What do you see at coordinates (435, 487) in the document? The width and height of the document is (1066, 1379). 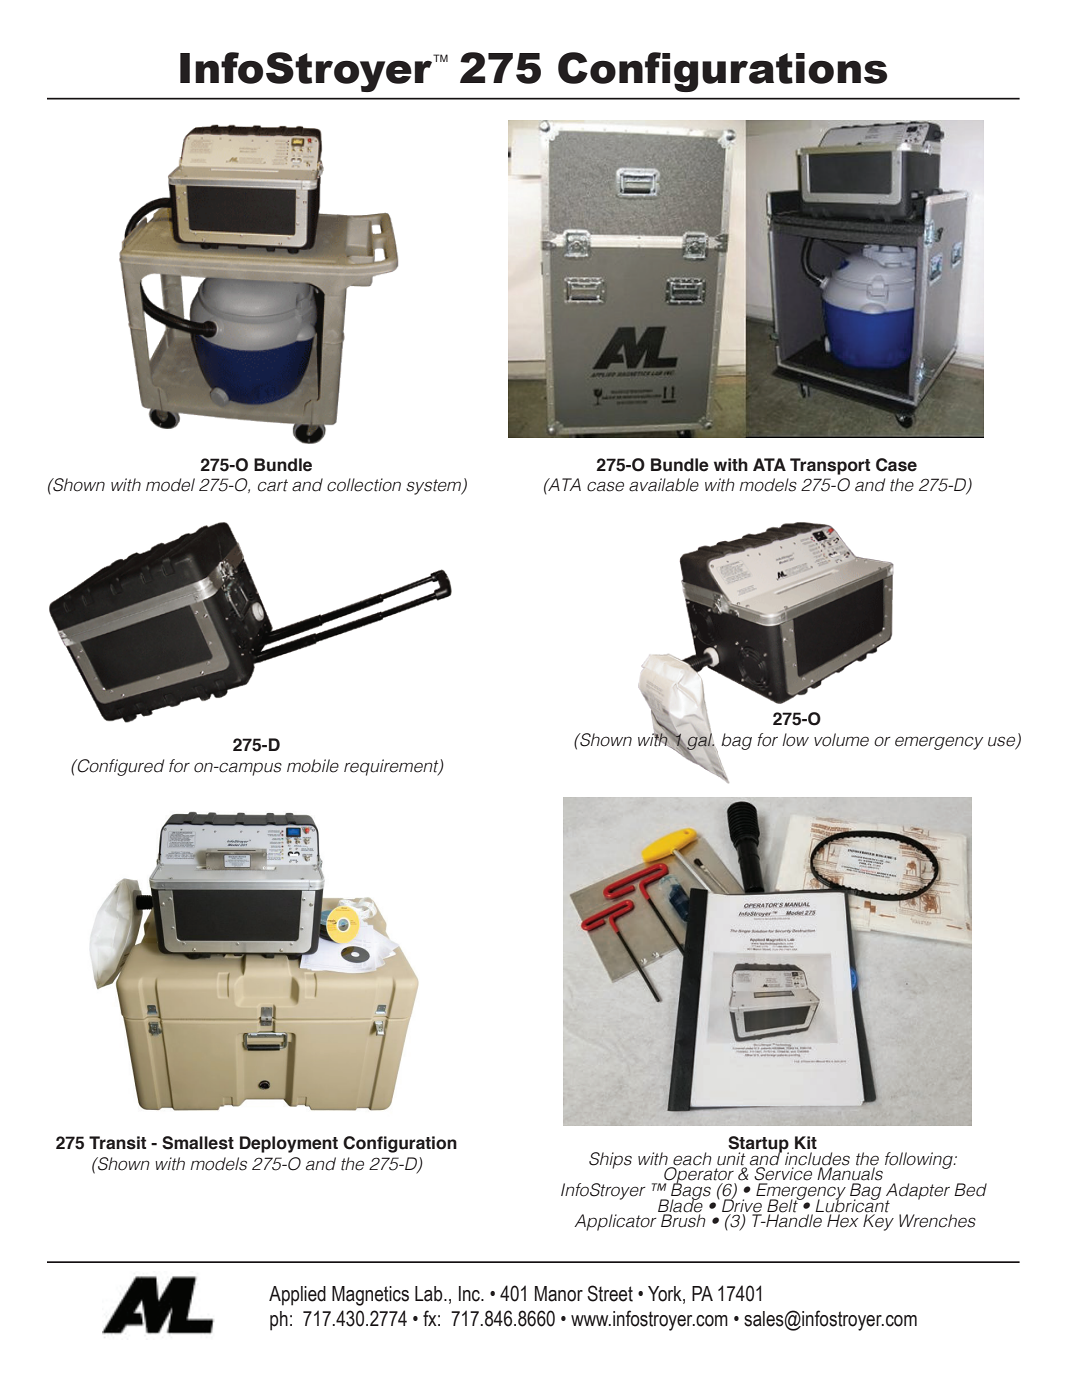 I see `system` at bounding box center [435, 487].
